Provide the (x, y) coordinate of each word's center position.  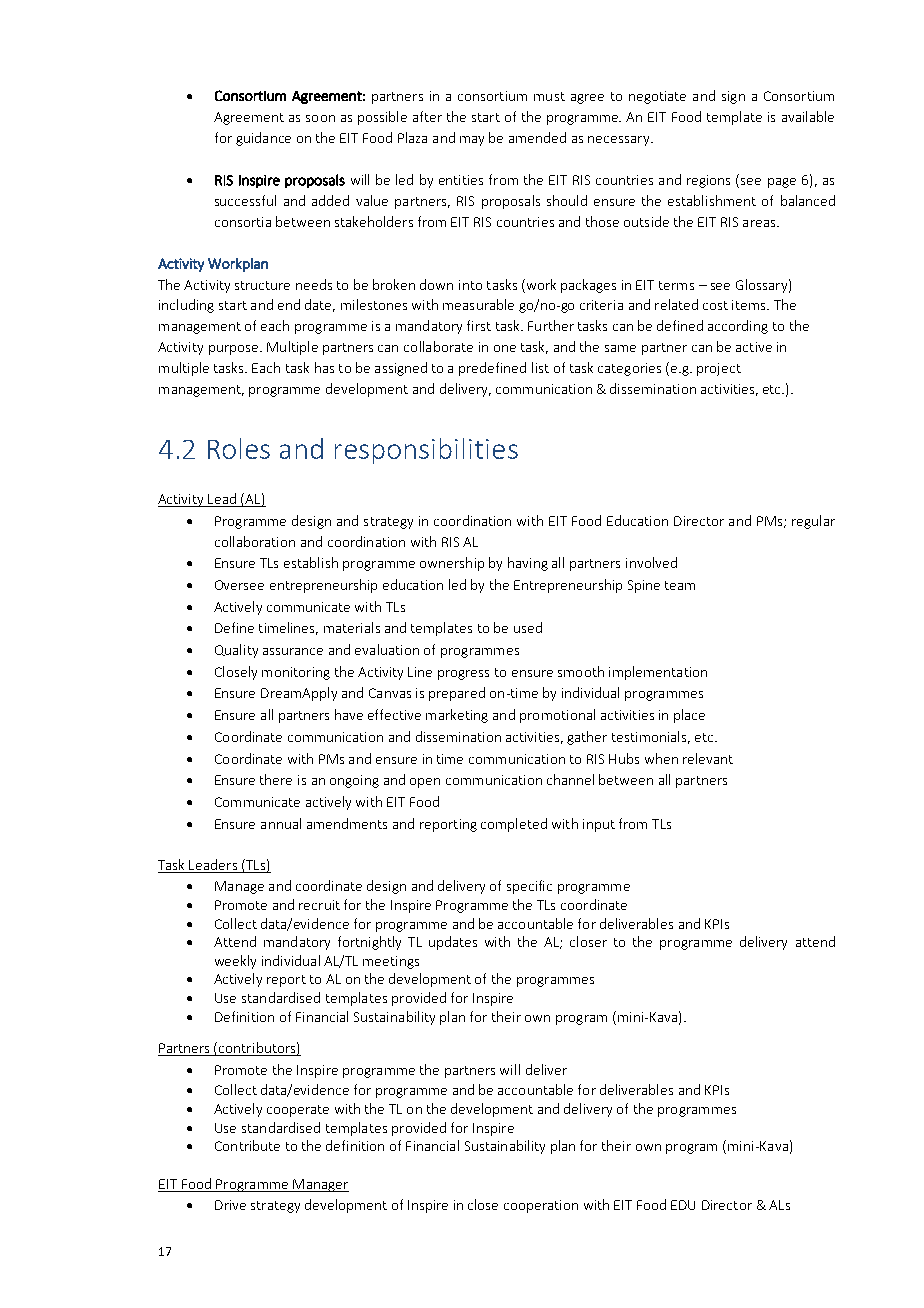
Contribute (247, 1145)
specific (529, 887)
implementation (658, 673)
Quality (236, 651)
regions (708, 181)
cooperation (541, 1206)
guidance (263, 139)
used (528, 627)
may (472, 141)
